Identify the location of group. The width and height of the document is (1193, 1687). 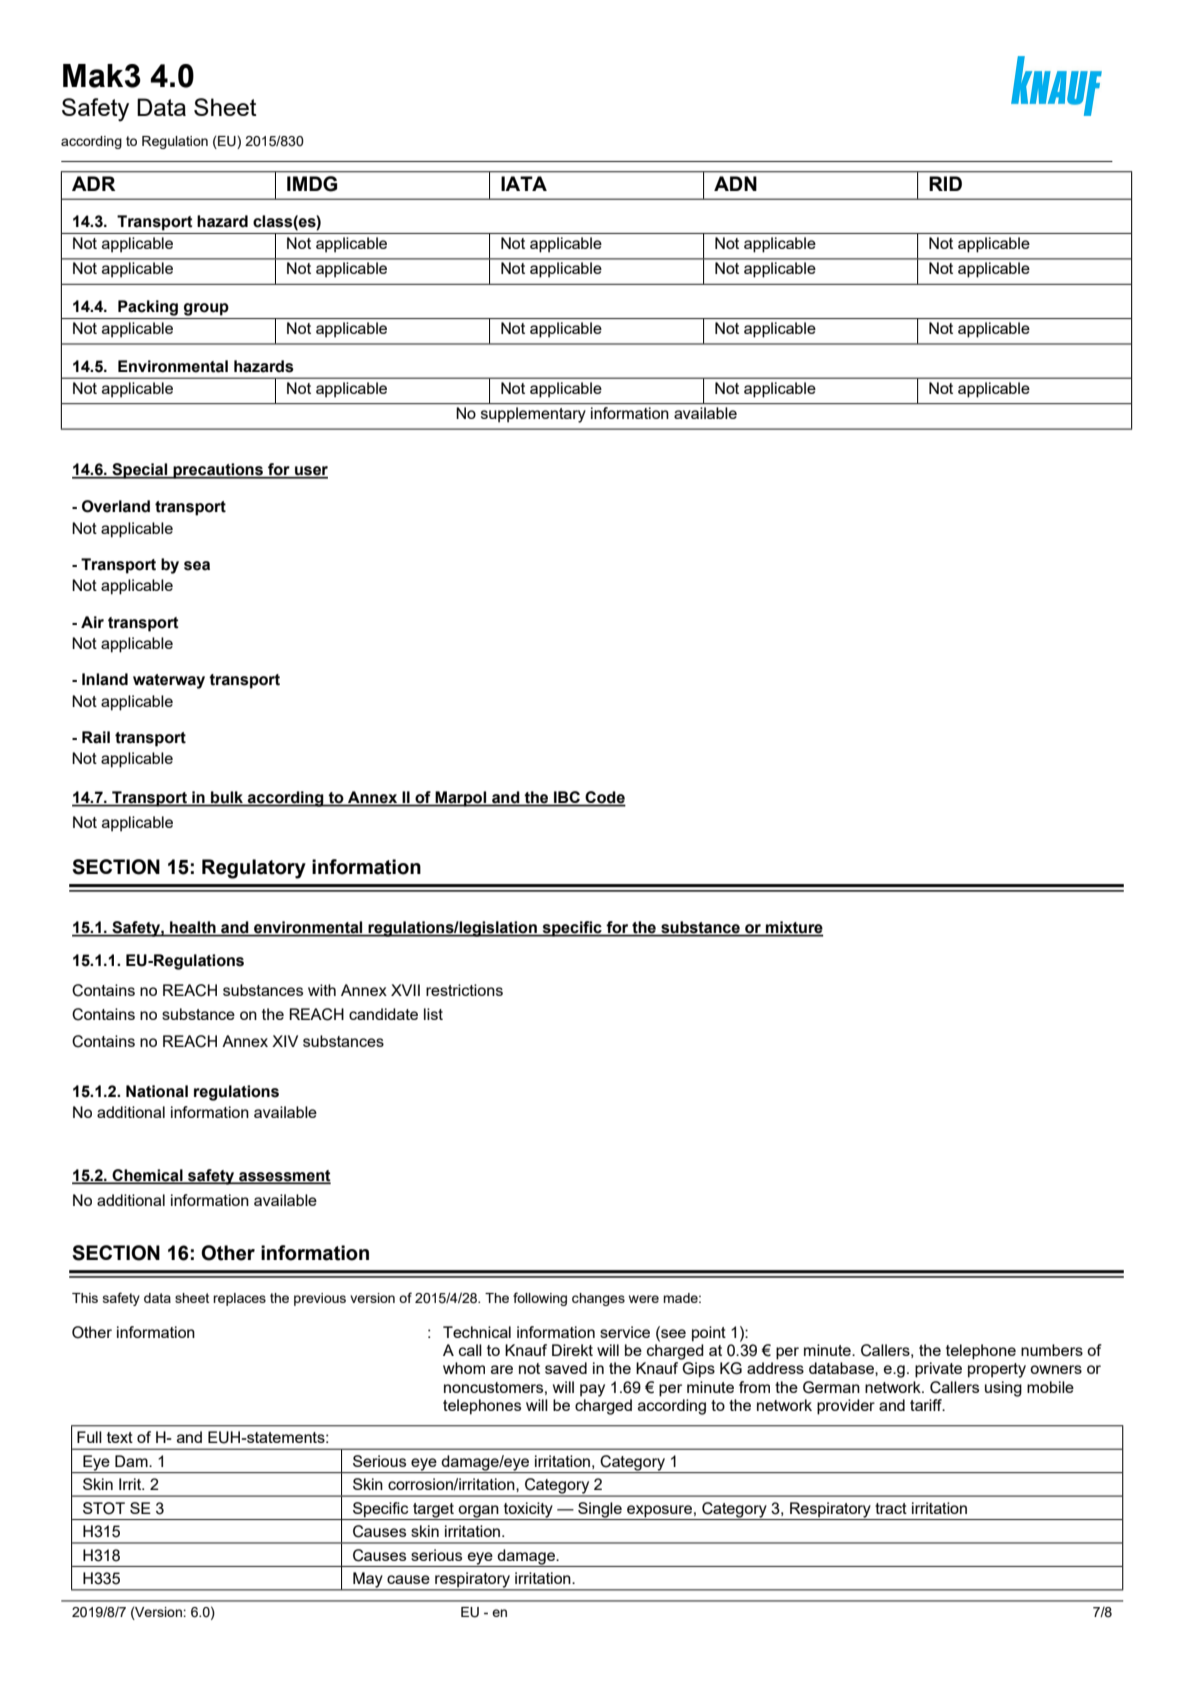
(206, 309).
